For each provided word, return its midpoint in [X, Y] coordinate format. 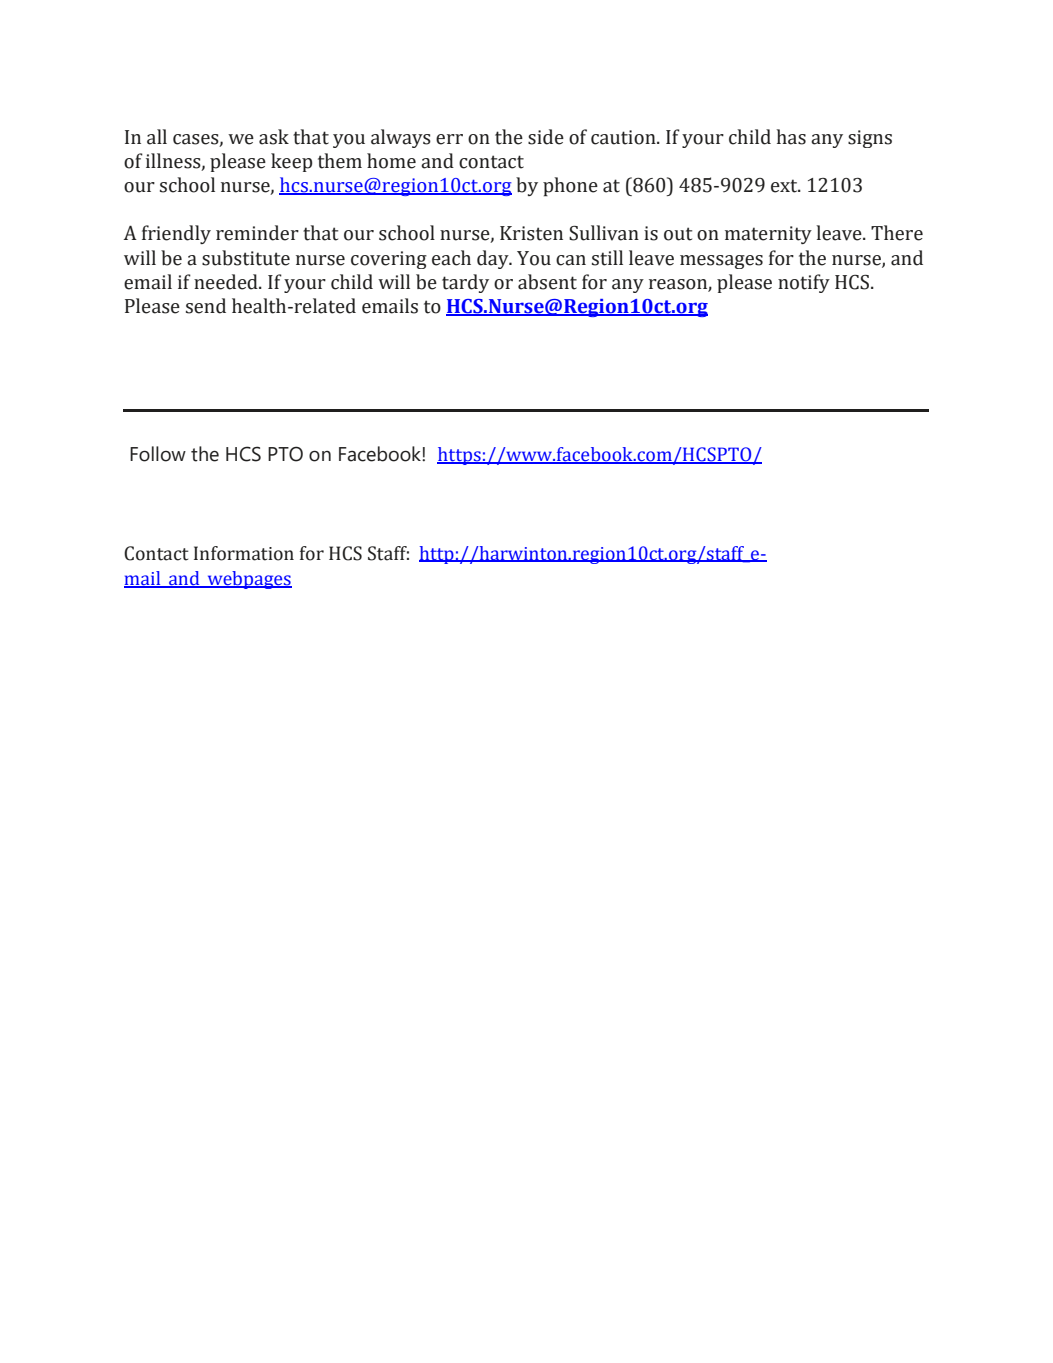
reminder [257, 233]
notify [804, 283]
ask [274, 137]
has [791, 137]
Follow [158, 454]
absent [547, 282]
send [206, 306]
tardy [465, 283]
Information [244, 553]
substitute [246, 258]
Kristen [531, 233]
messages [721, 262]
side [546, 137]
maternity [768, 235]
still [607, 258]
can [571, 260]
